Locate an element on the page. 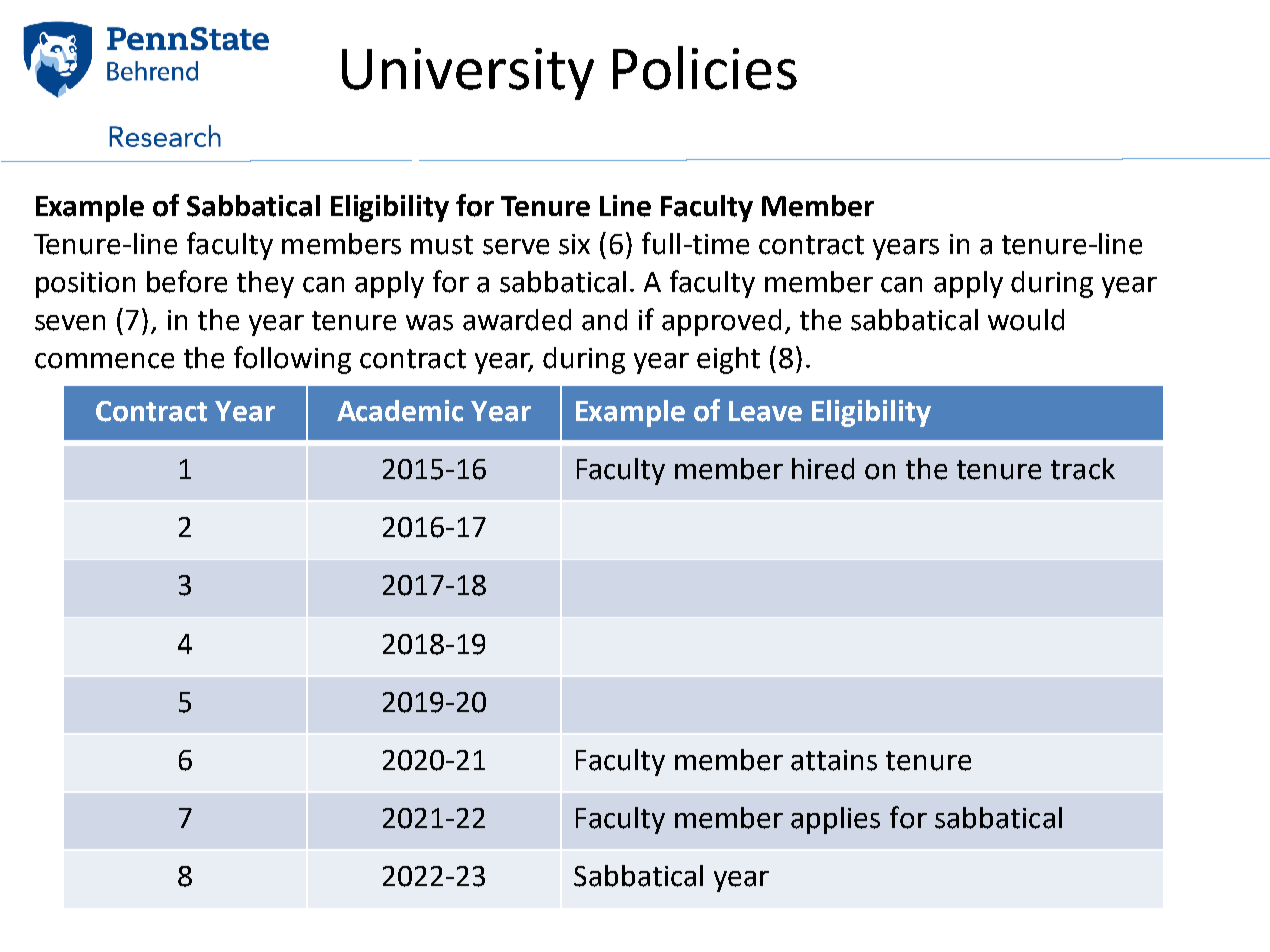  Academic is located at coordinates (400, 411).
